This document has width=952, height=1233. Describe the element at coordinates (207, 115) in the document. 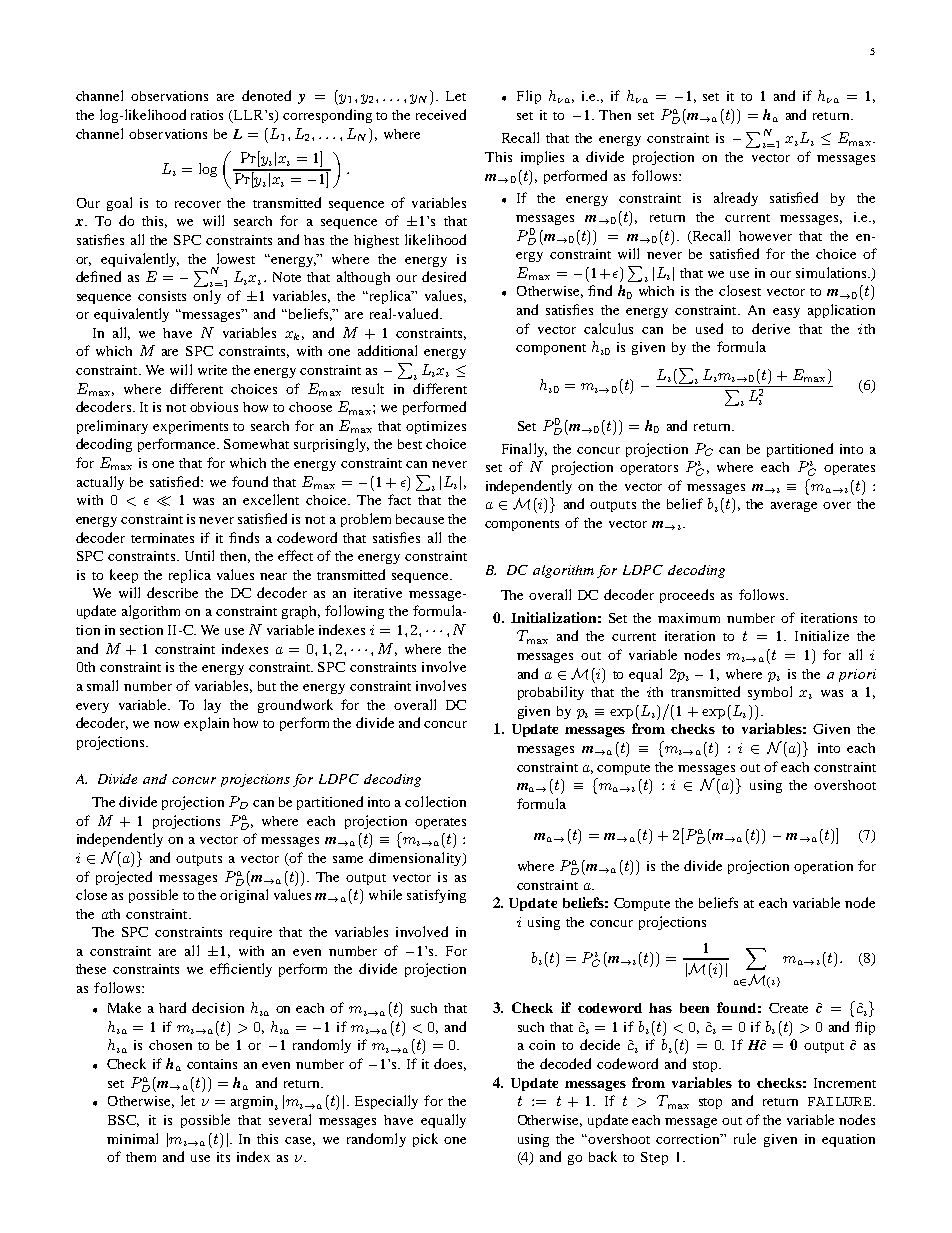

I see `ratios` at that location.
